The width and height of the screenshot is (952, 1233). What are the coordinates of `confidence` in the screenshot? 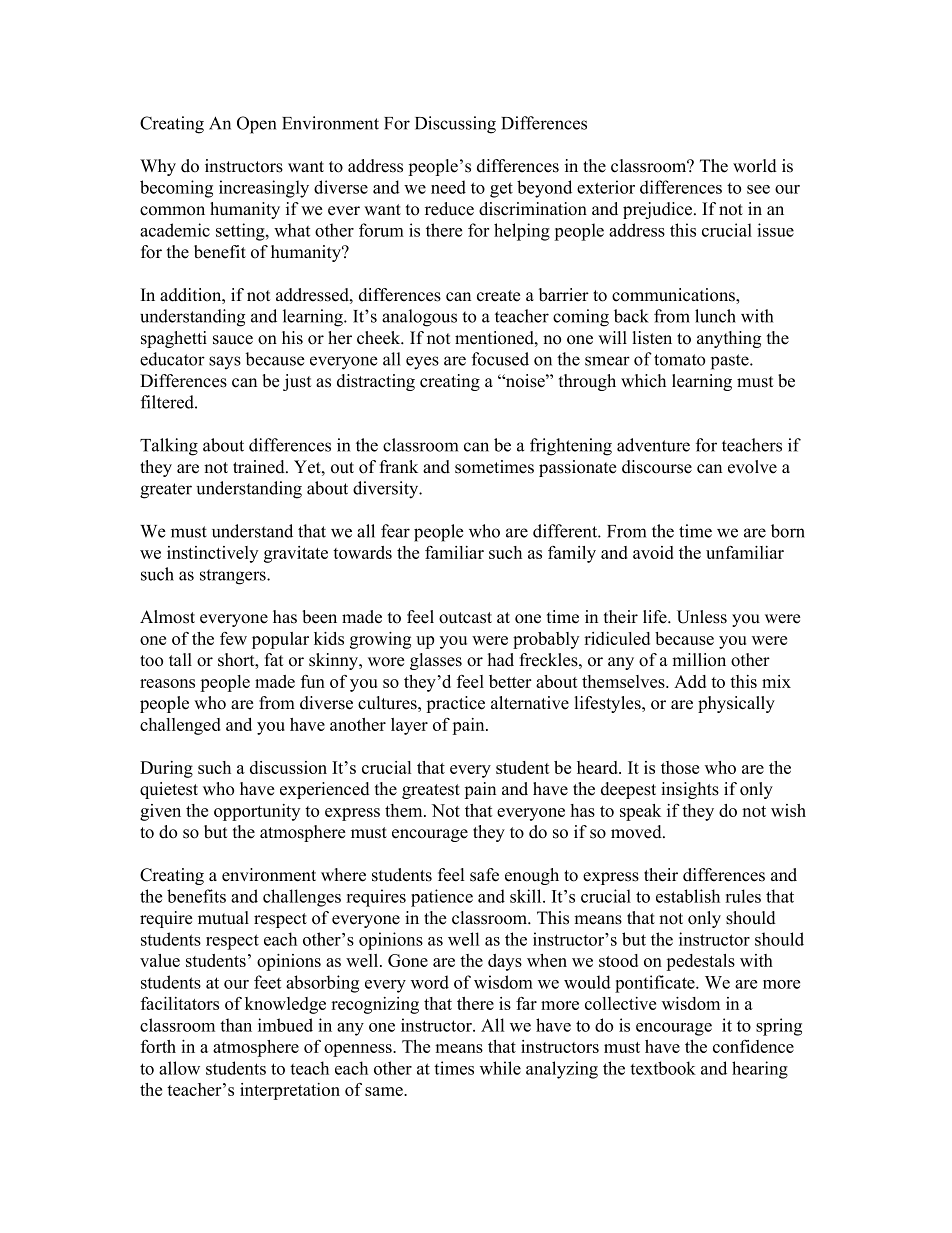 It's located at (753, 1046).
